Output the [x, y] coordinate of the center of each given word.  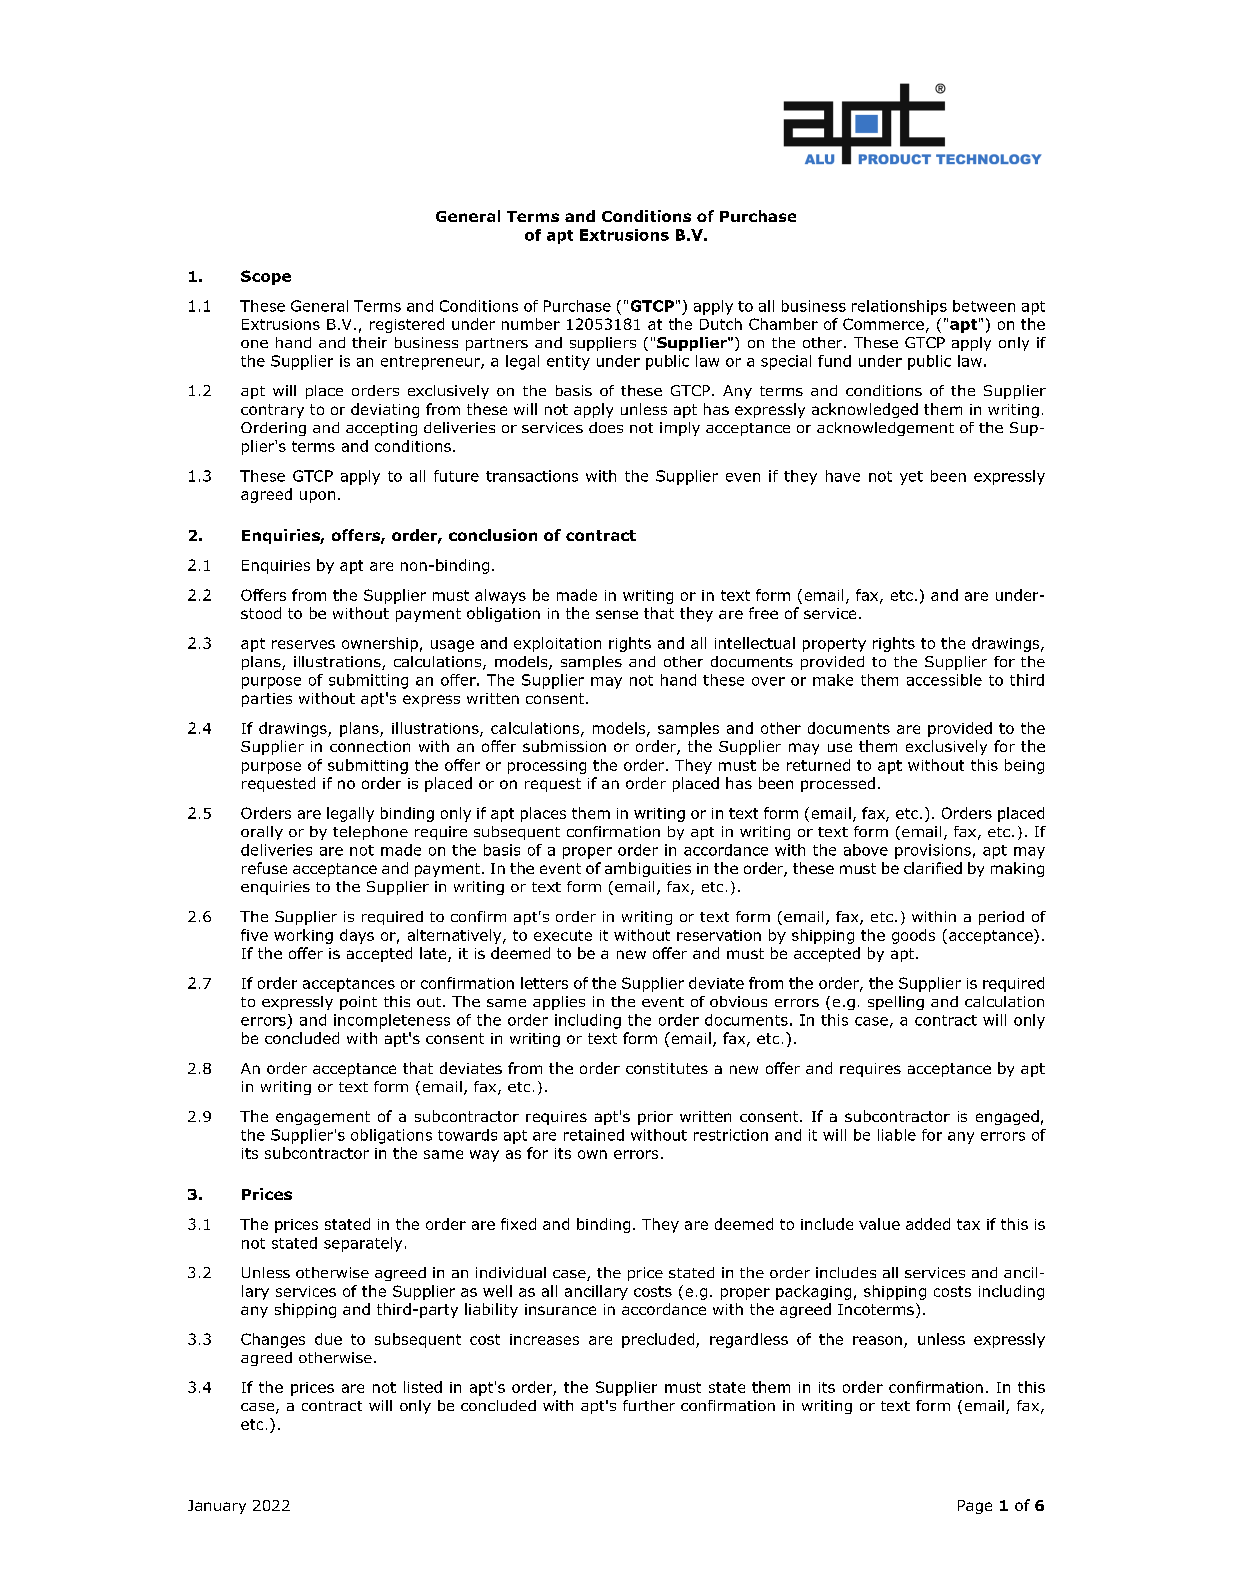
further [649, 1405]
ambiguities [648, 869]
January [217, 1507]
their [369, 342]
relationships [899, 307]
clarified [933, 868]
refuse [264, 868]
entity [568, 362]
